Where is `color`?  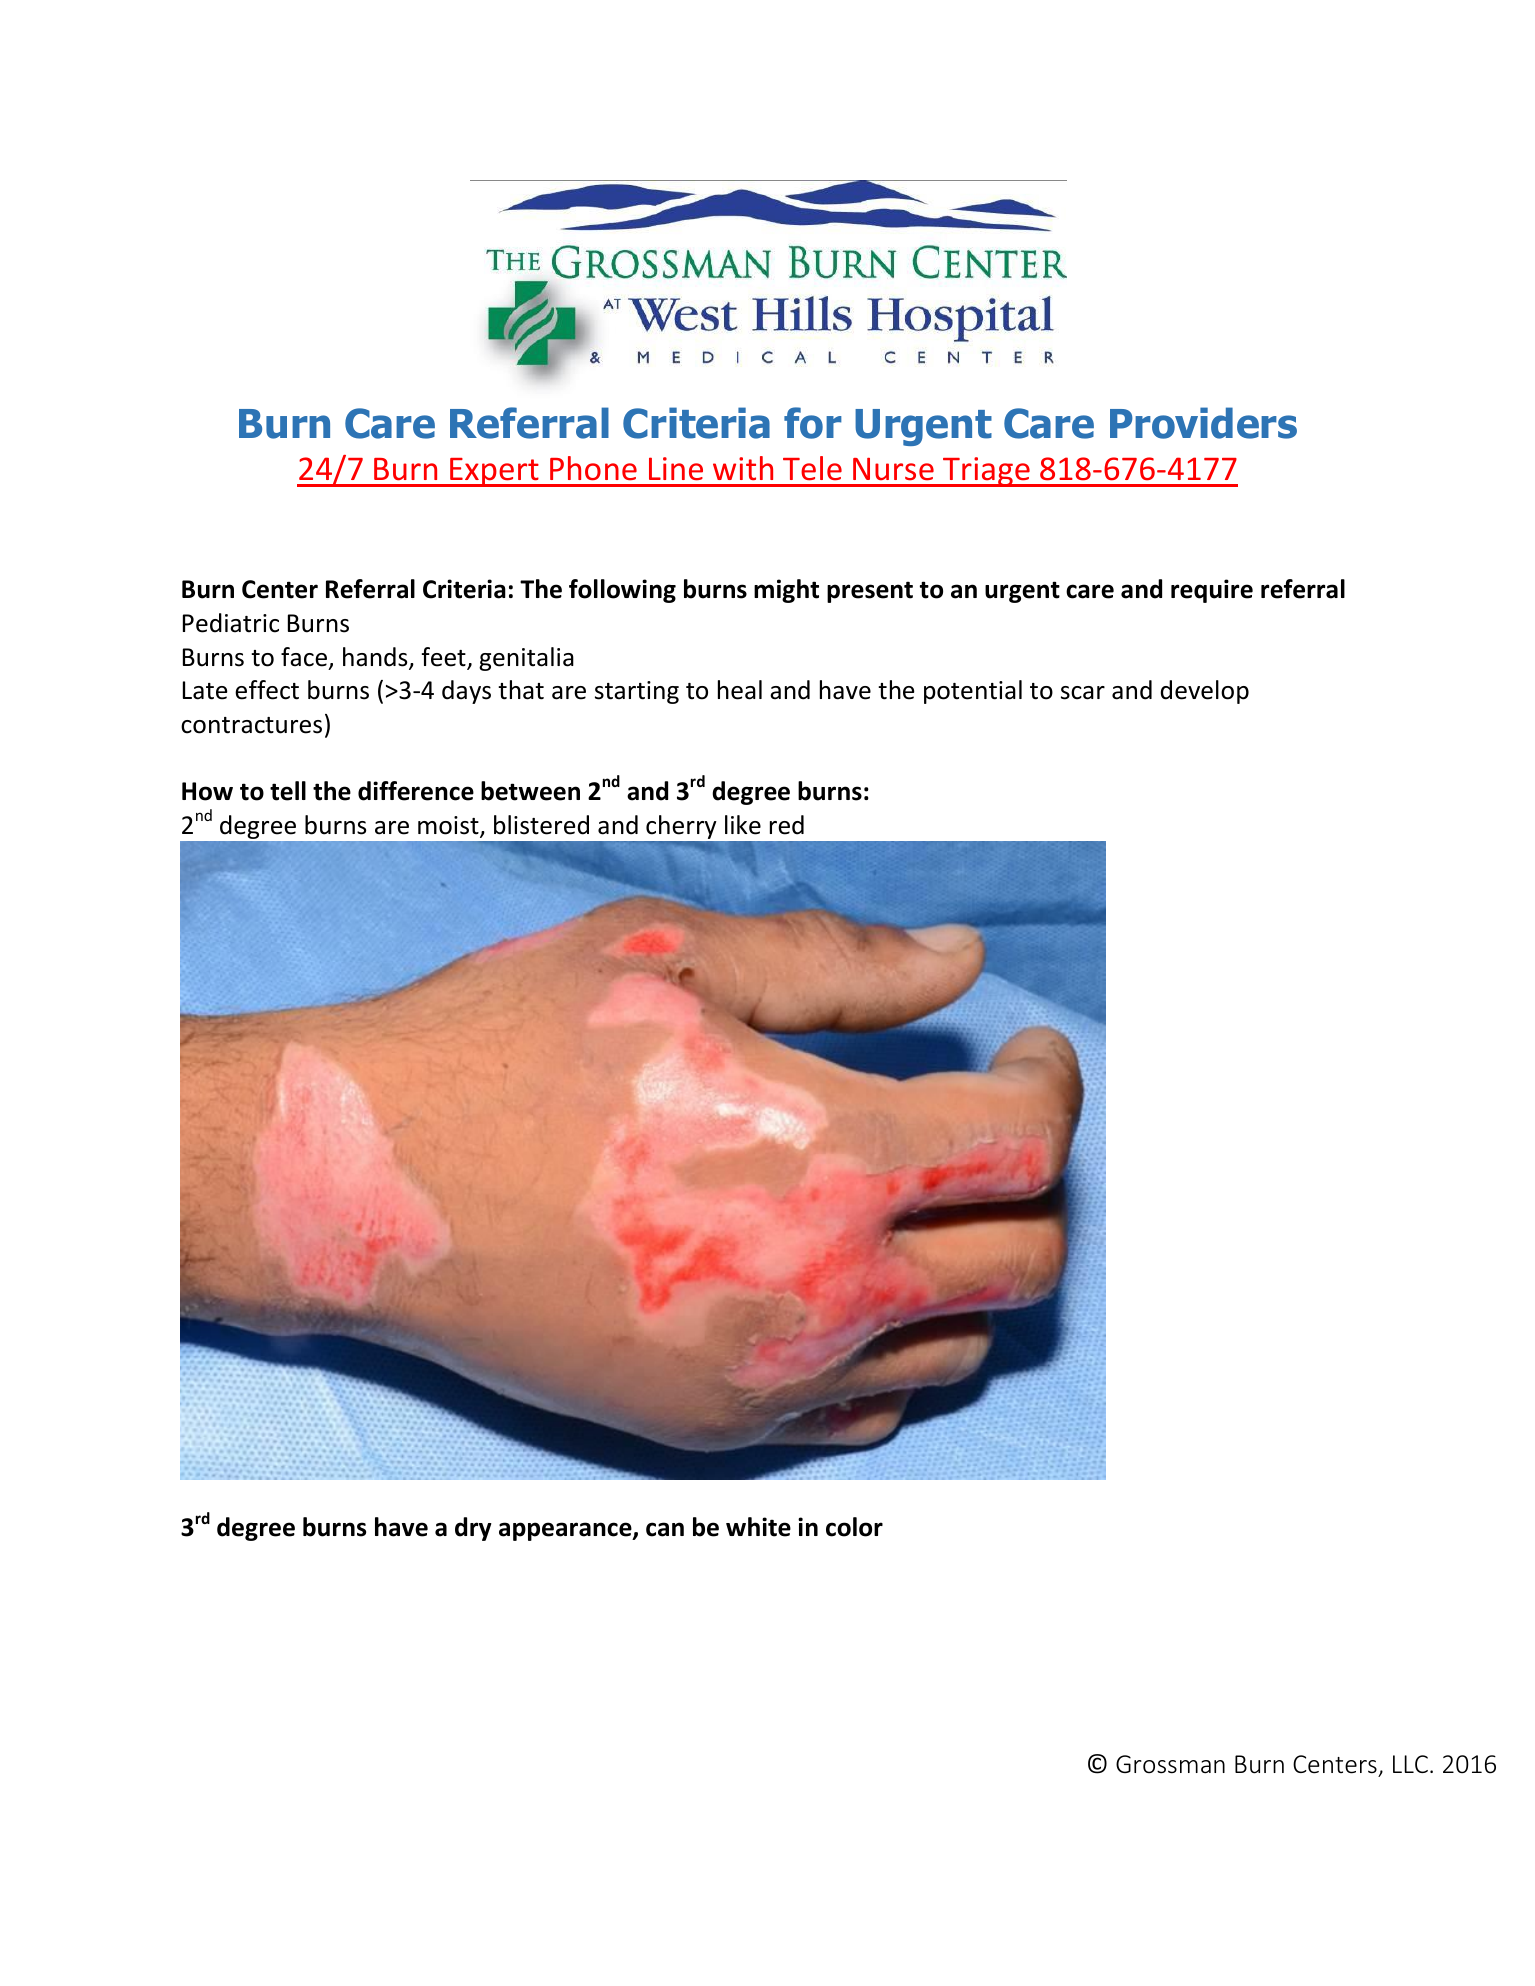
color is located at coordinates (854, 1527).
